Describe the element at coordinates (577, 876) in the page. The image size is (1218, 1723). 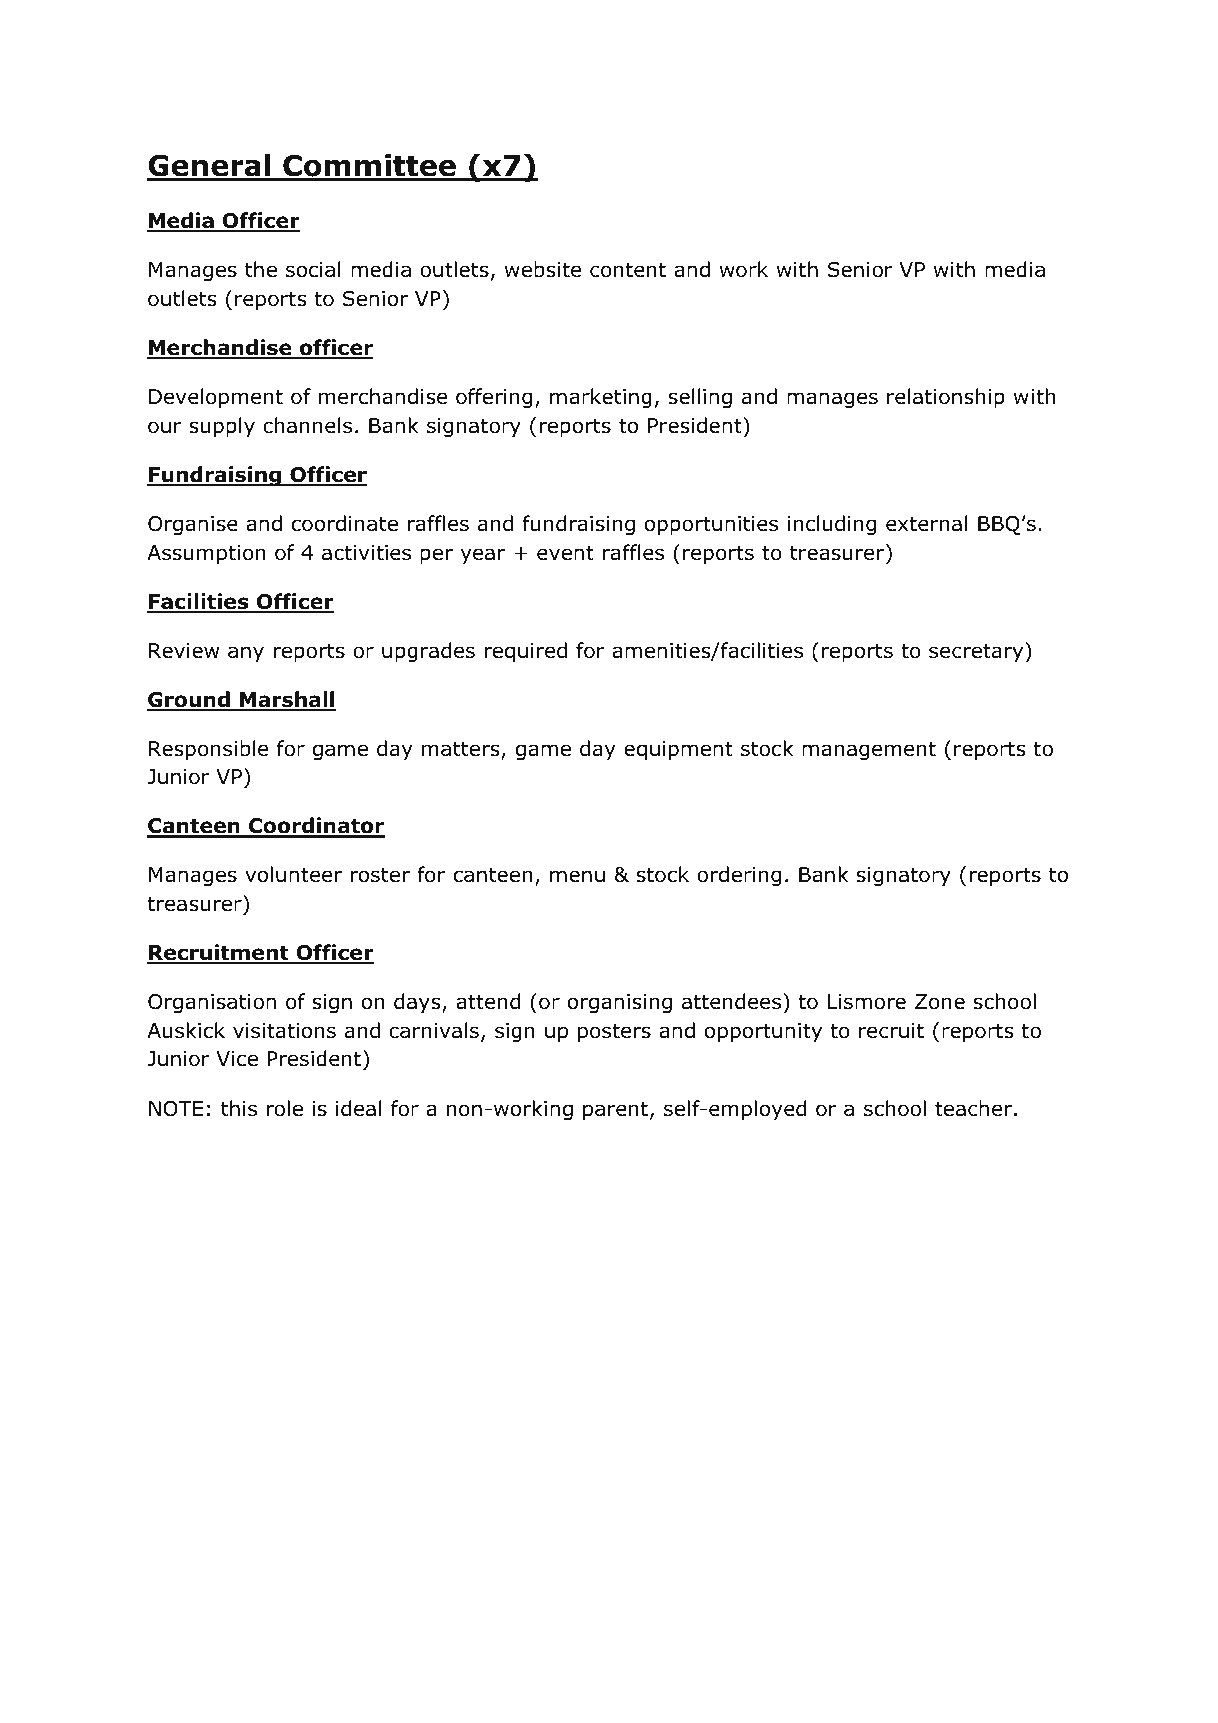
I see `menu` at that location.
